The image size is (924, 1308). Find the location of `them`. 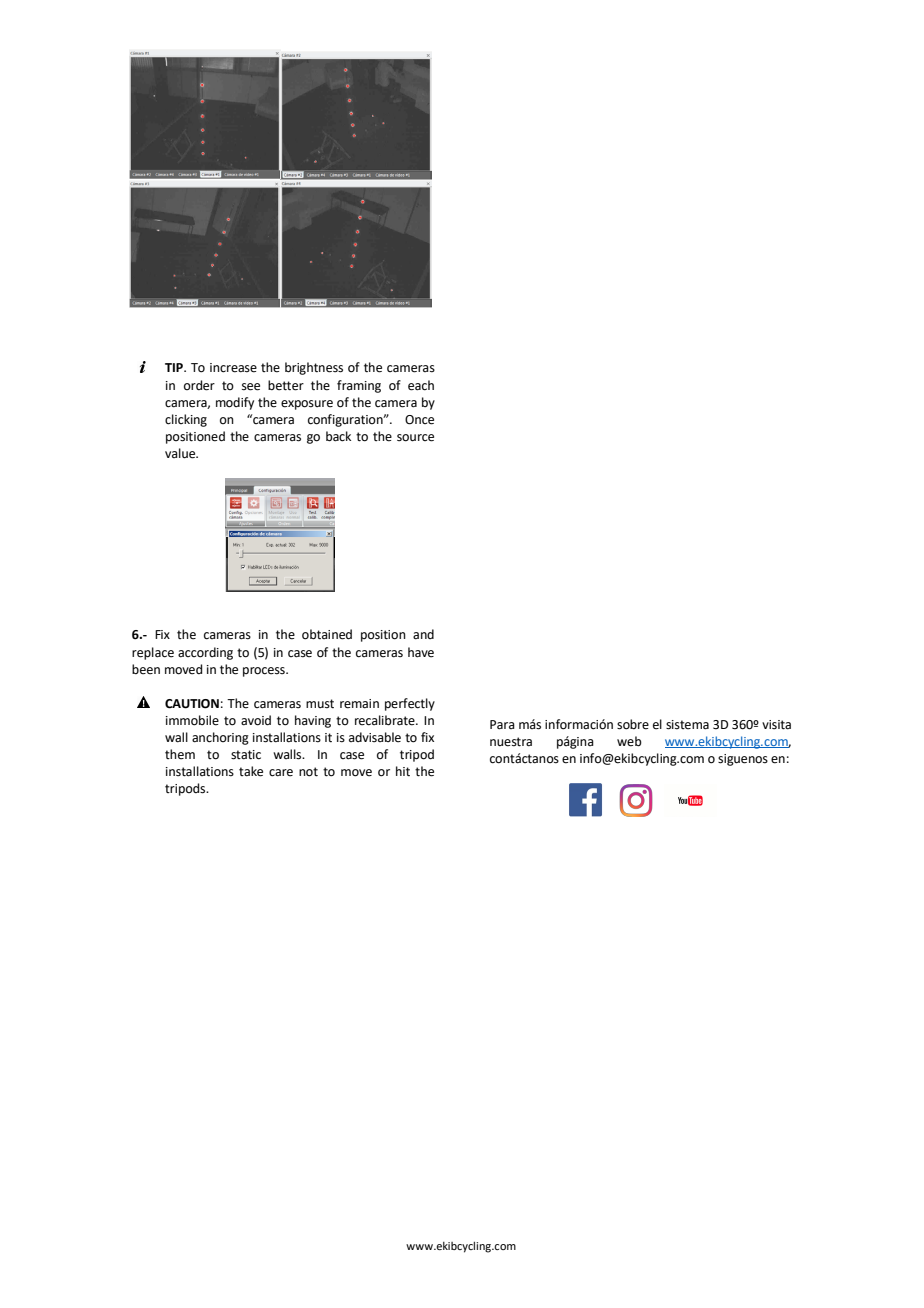

them is located at coordinates (180, 754).
